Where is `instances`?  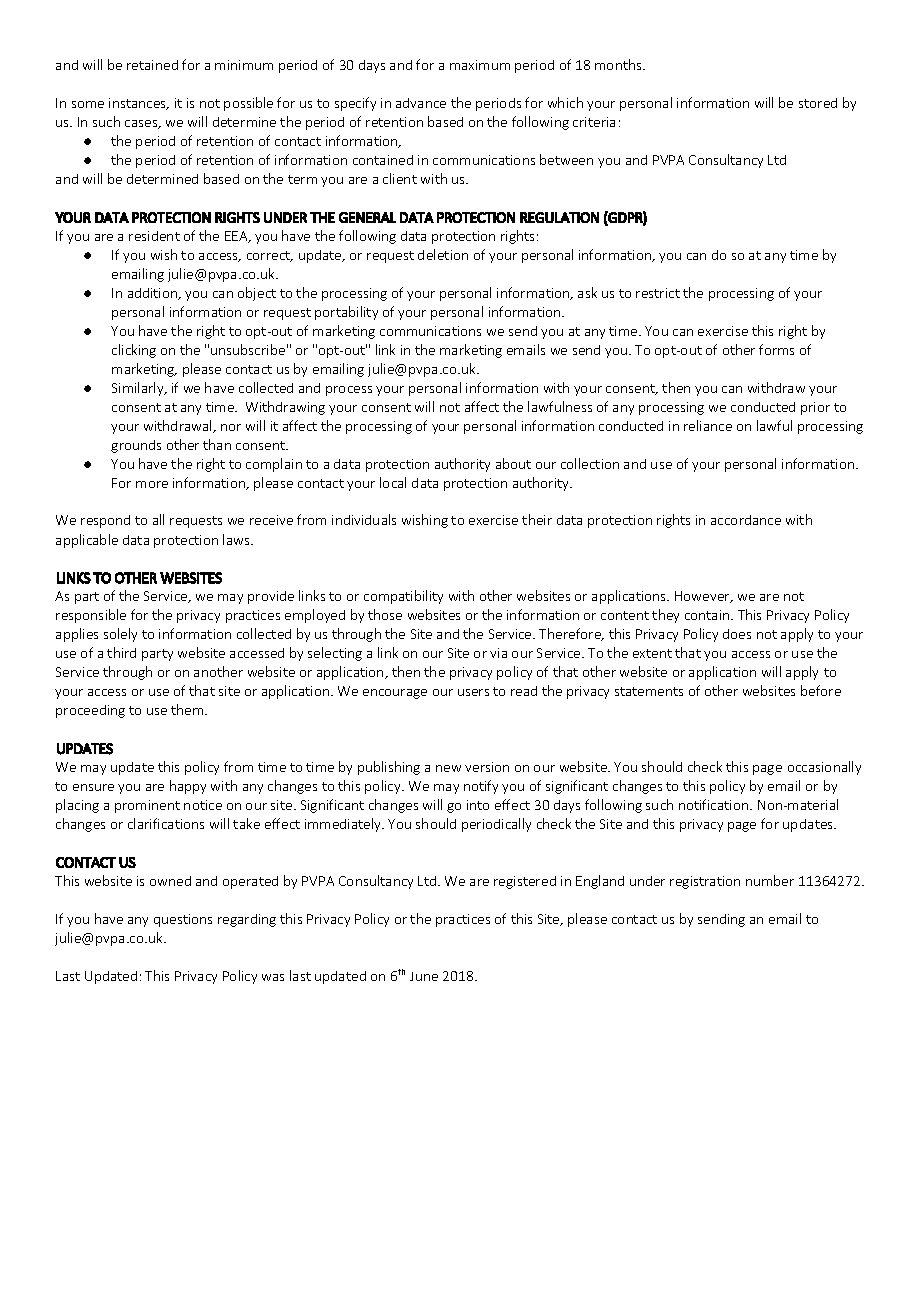 instances is located at coordinates (139, 104).
